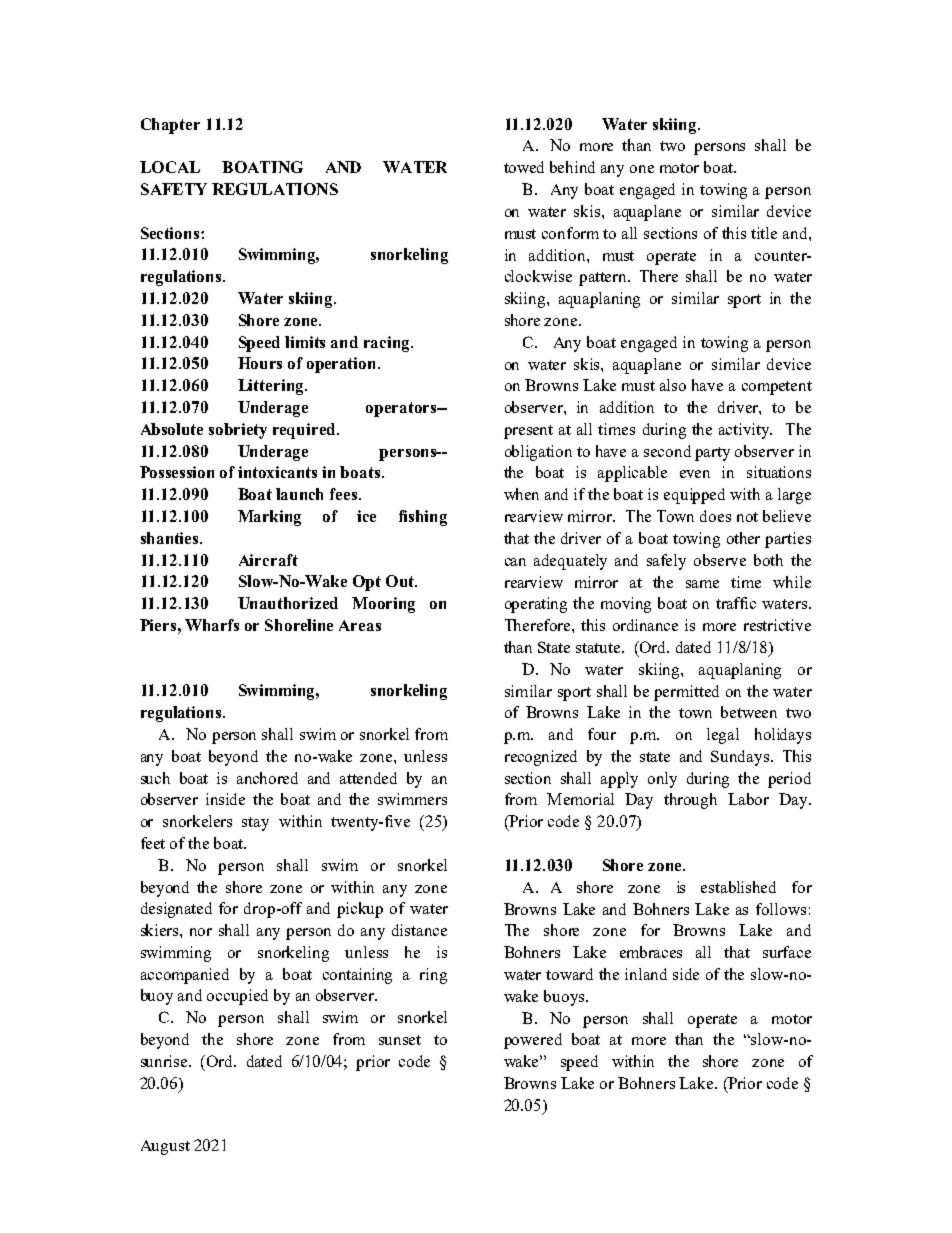  I want to click on distance, so click(419, 930).
